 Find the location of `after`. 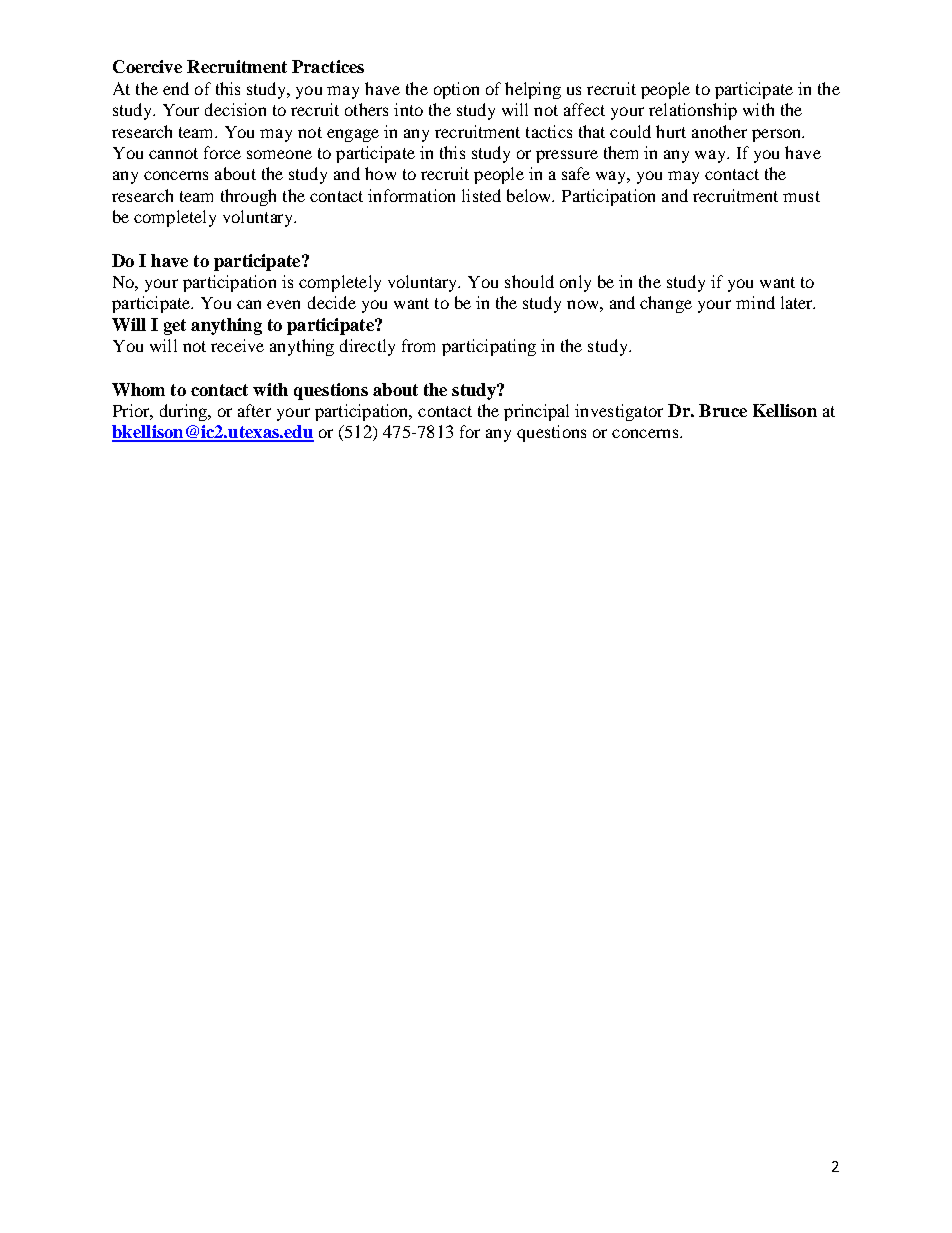

after is located at coordinates (254, 410).
